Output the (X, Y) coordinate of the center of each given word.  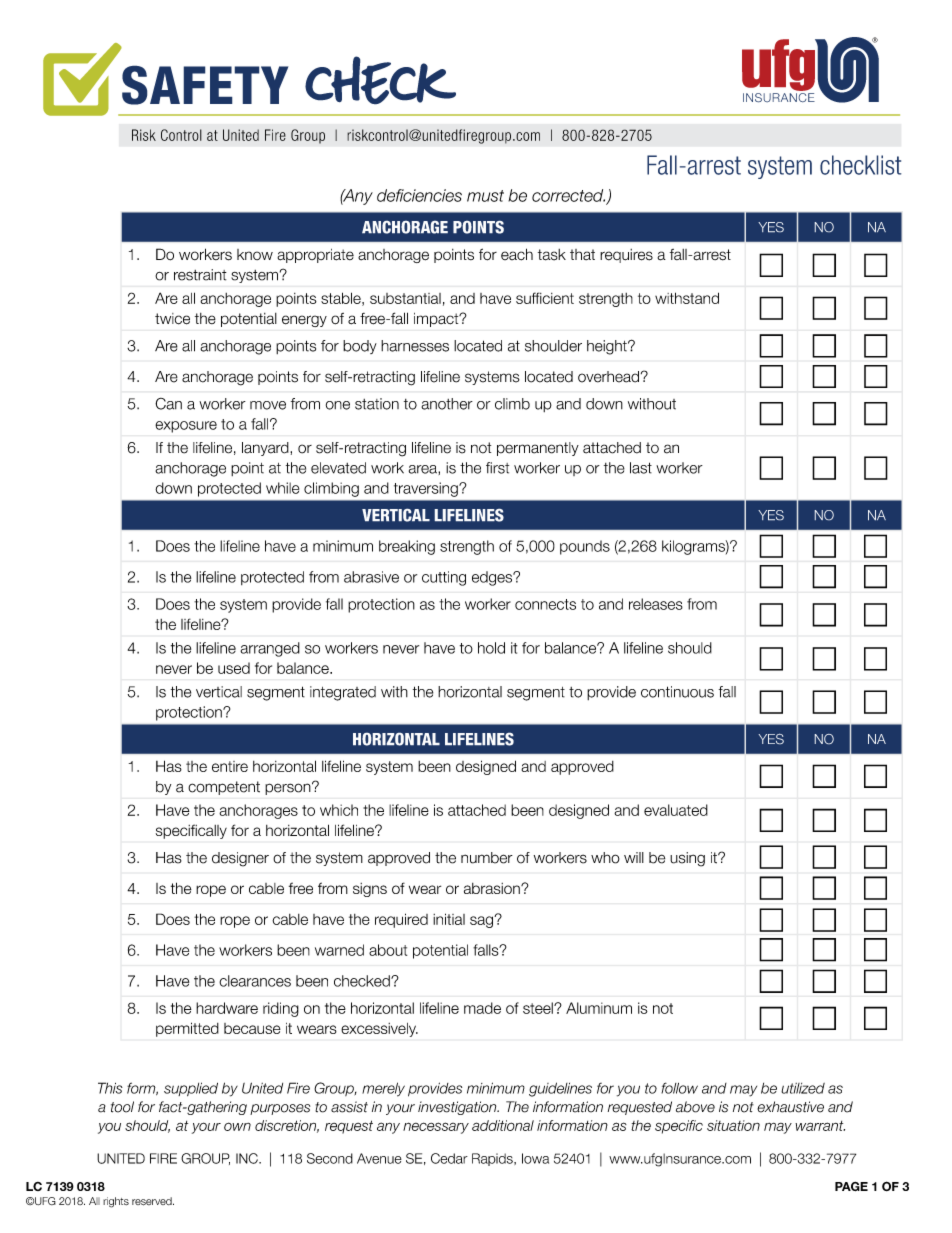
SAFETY (205, 85)
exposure (186, 427)
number (487, 858)
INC (248, 1158)
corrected (568, 195)
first (497, 468)
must (485, 196)
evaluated (676, 810)
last (641, 468)
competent (224, 788)
